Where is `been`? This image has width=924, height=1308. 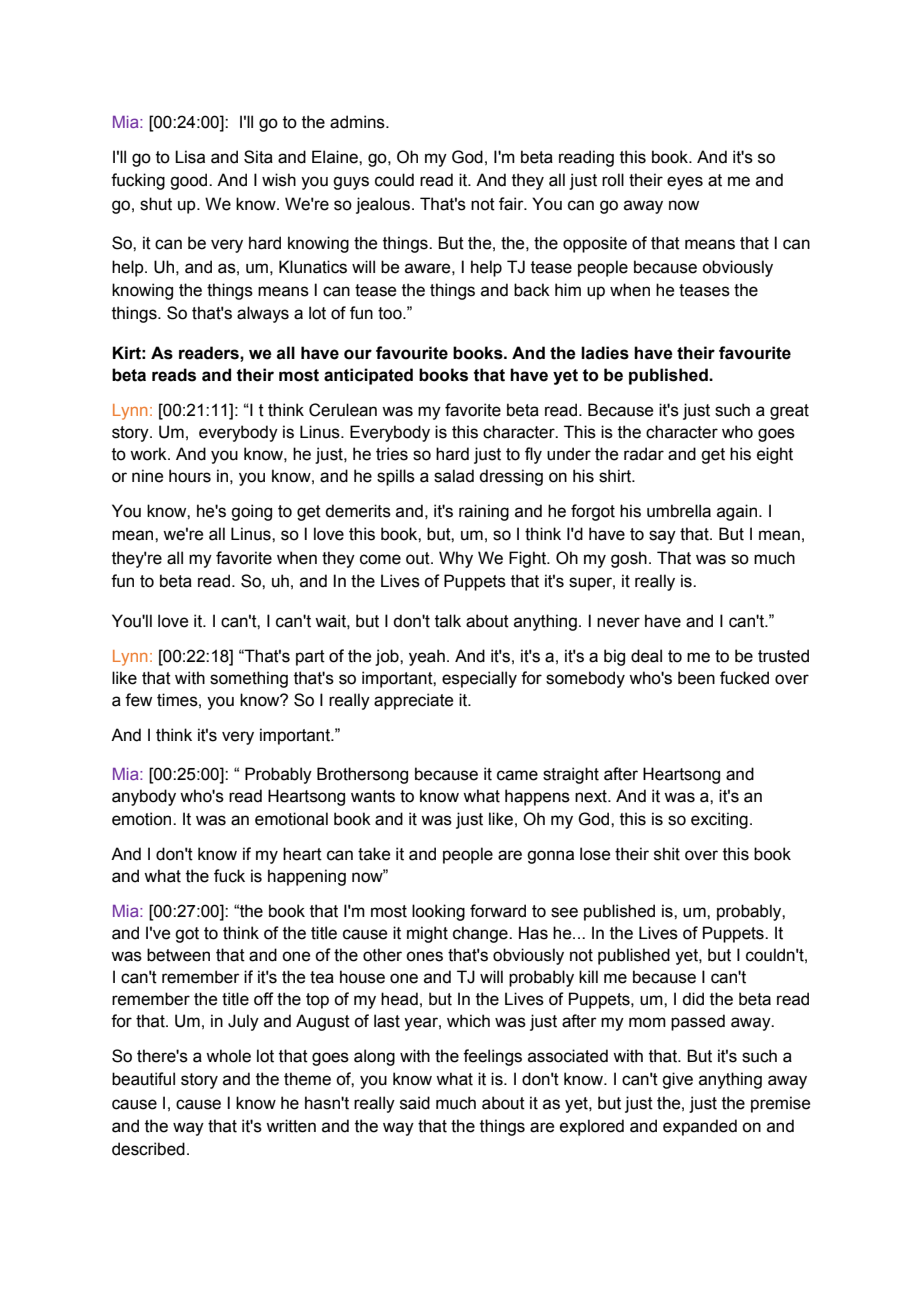 been is located at coordinates (696, 678).
